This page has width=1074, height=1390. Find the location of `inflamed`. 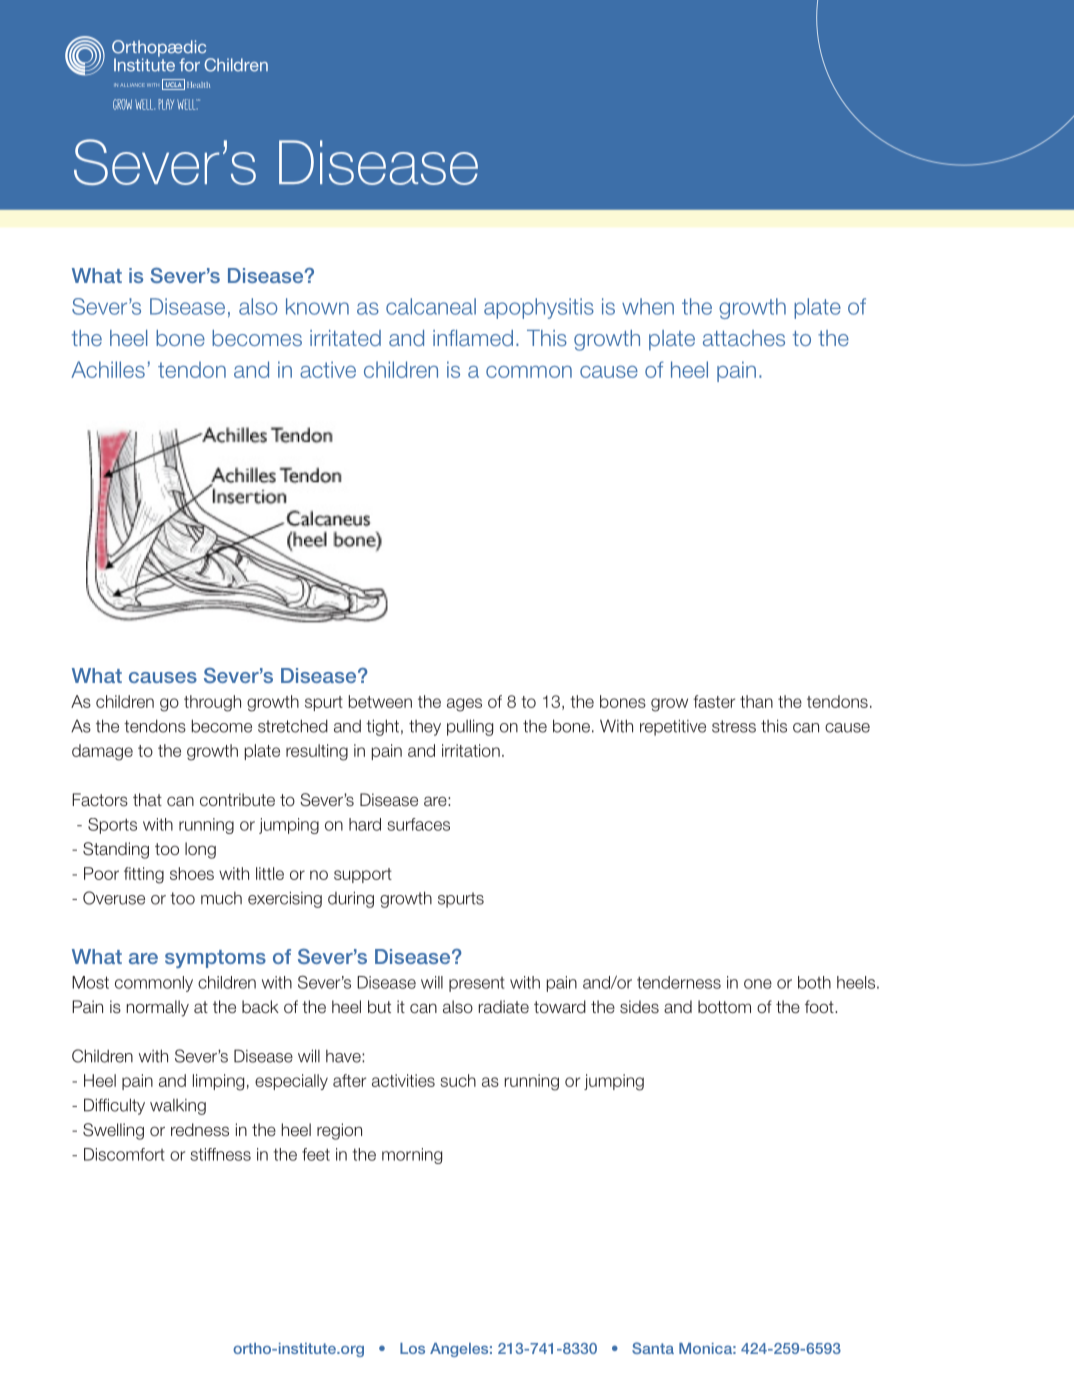

inflamed is located at coordinates (473, 338).
